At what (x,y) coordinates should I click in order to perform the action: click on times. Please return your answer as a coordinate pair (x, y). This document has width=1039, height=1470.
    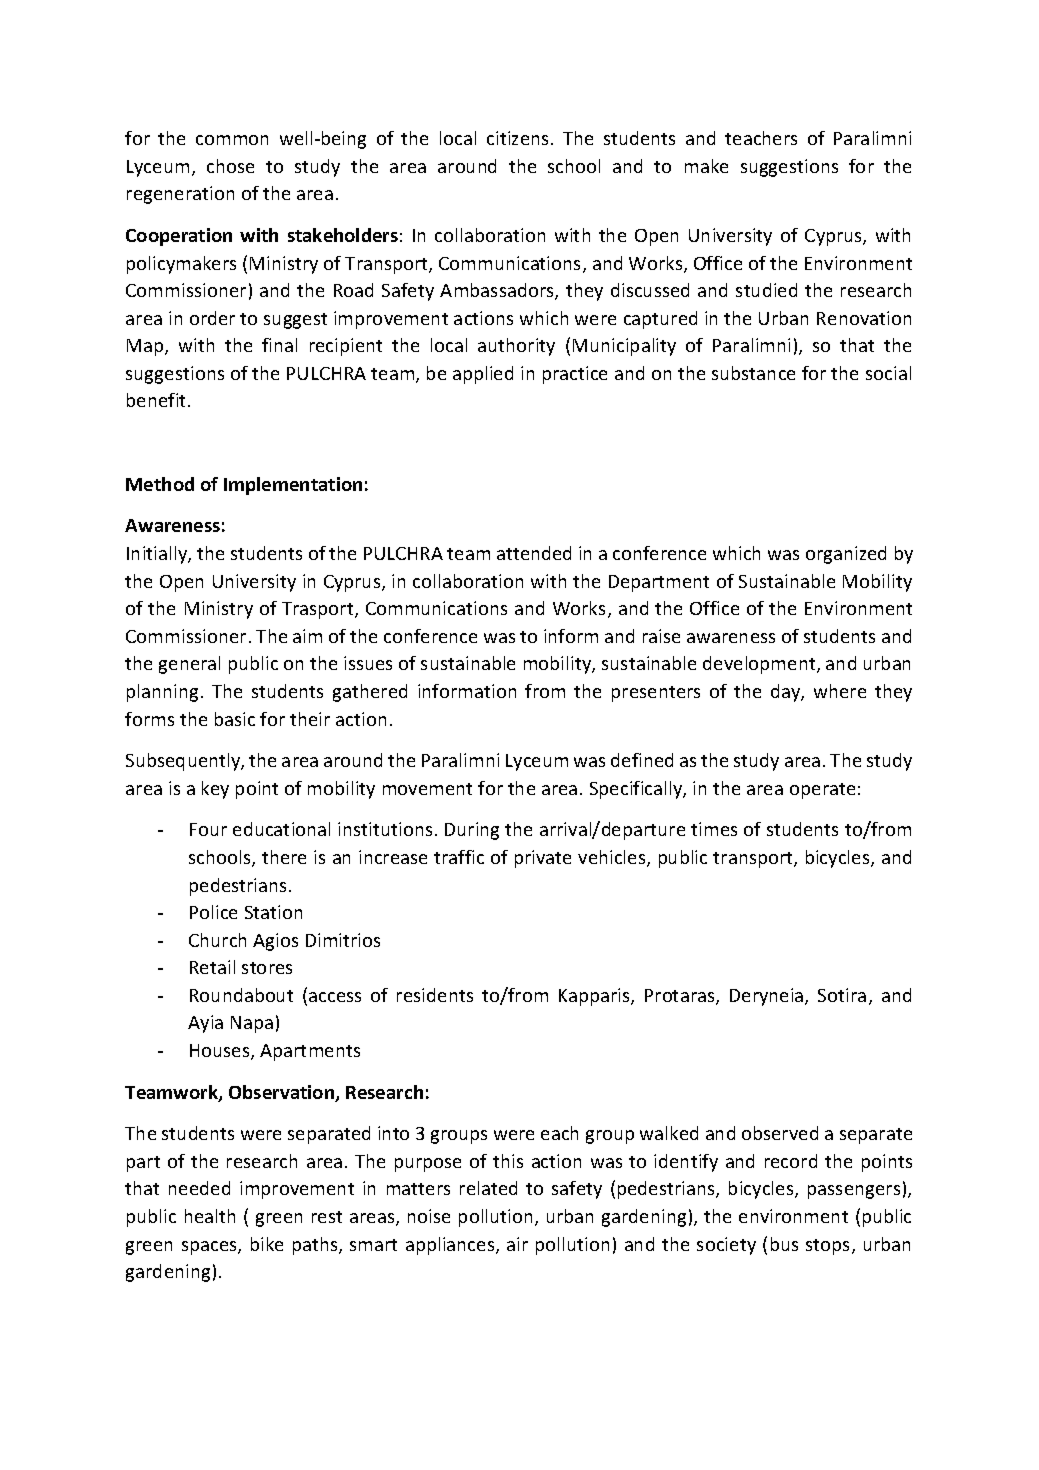
    Looking at the image, I should click on (714, 829).
